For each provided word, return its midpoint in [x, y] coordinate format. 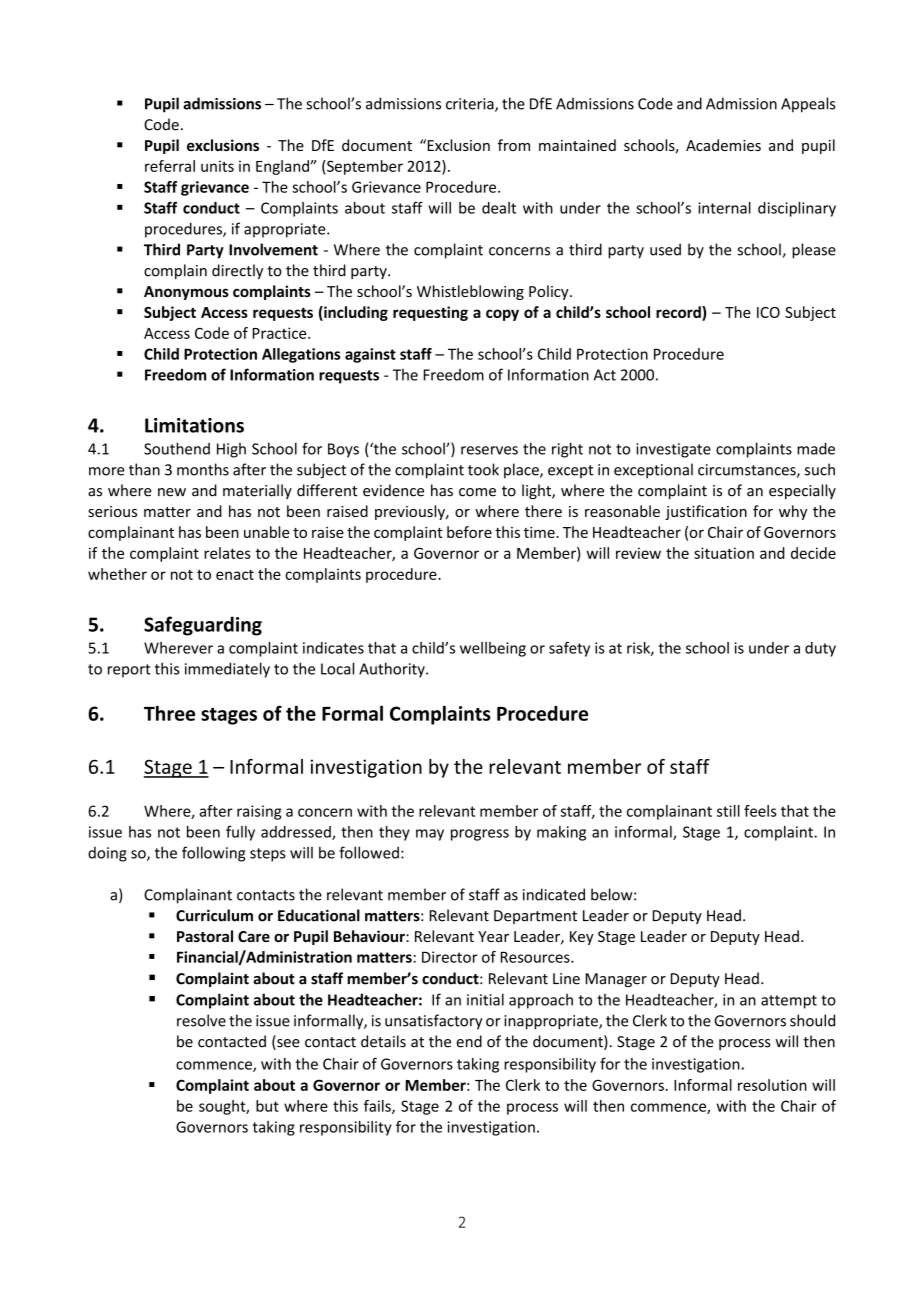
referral [170, 166]
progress [480, 835]
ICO [768, 312]
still [728, 811]
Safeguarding [203, 626]
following [213, 854]
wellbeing [493, 649]
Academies [723, 145]
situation [724, 553]
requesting [430, 313]
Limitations [194, 425]
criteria [471, 105]
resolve [201, 1020]
